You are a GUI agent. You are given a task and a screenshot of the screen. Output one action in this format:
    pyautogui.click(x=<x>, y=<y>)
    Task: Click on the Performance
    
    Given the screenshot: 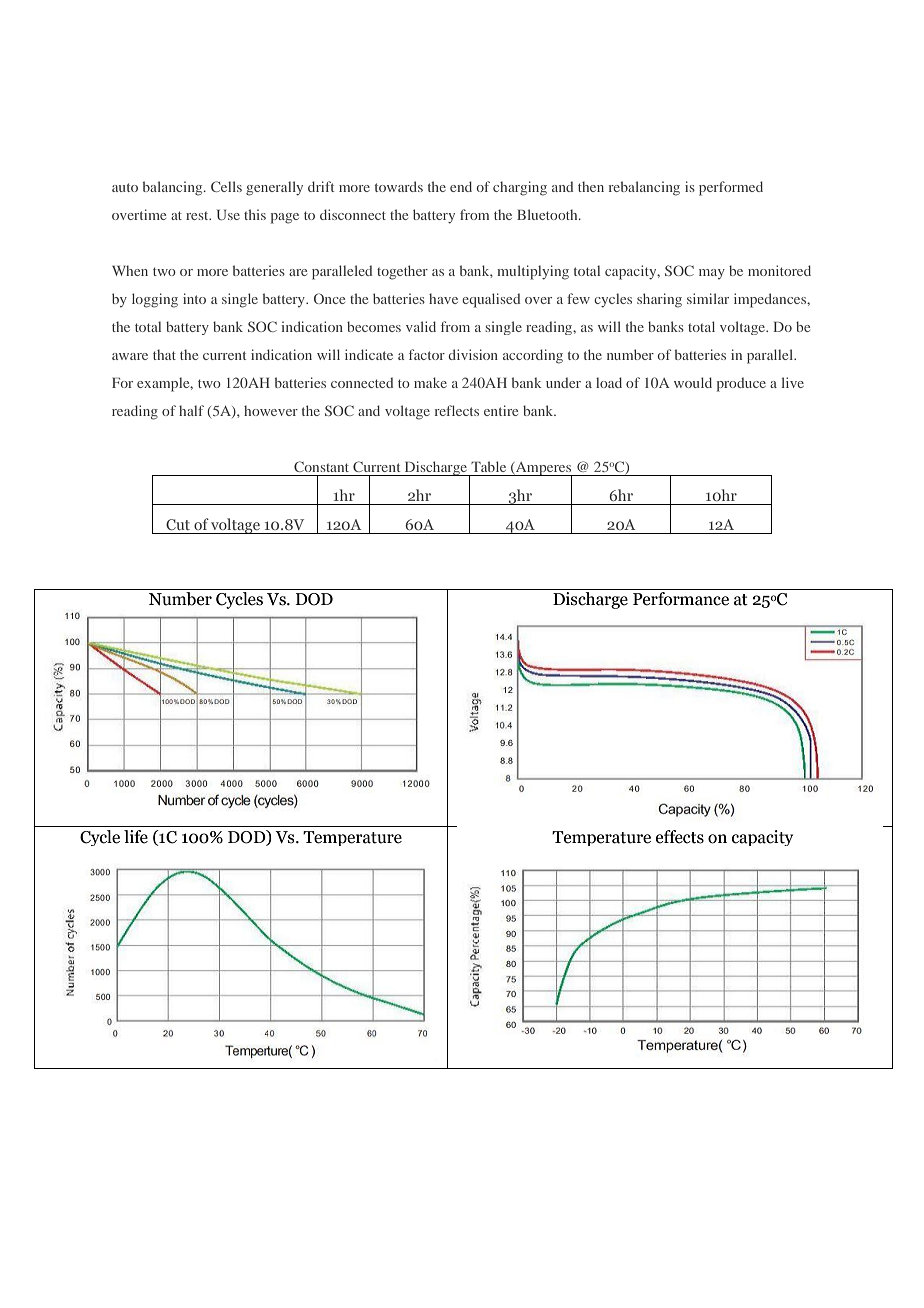 What is the action you would take?
    pyautogui.click(x=681, y=599)
